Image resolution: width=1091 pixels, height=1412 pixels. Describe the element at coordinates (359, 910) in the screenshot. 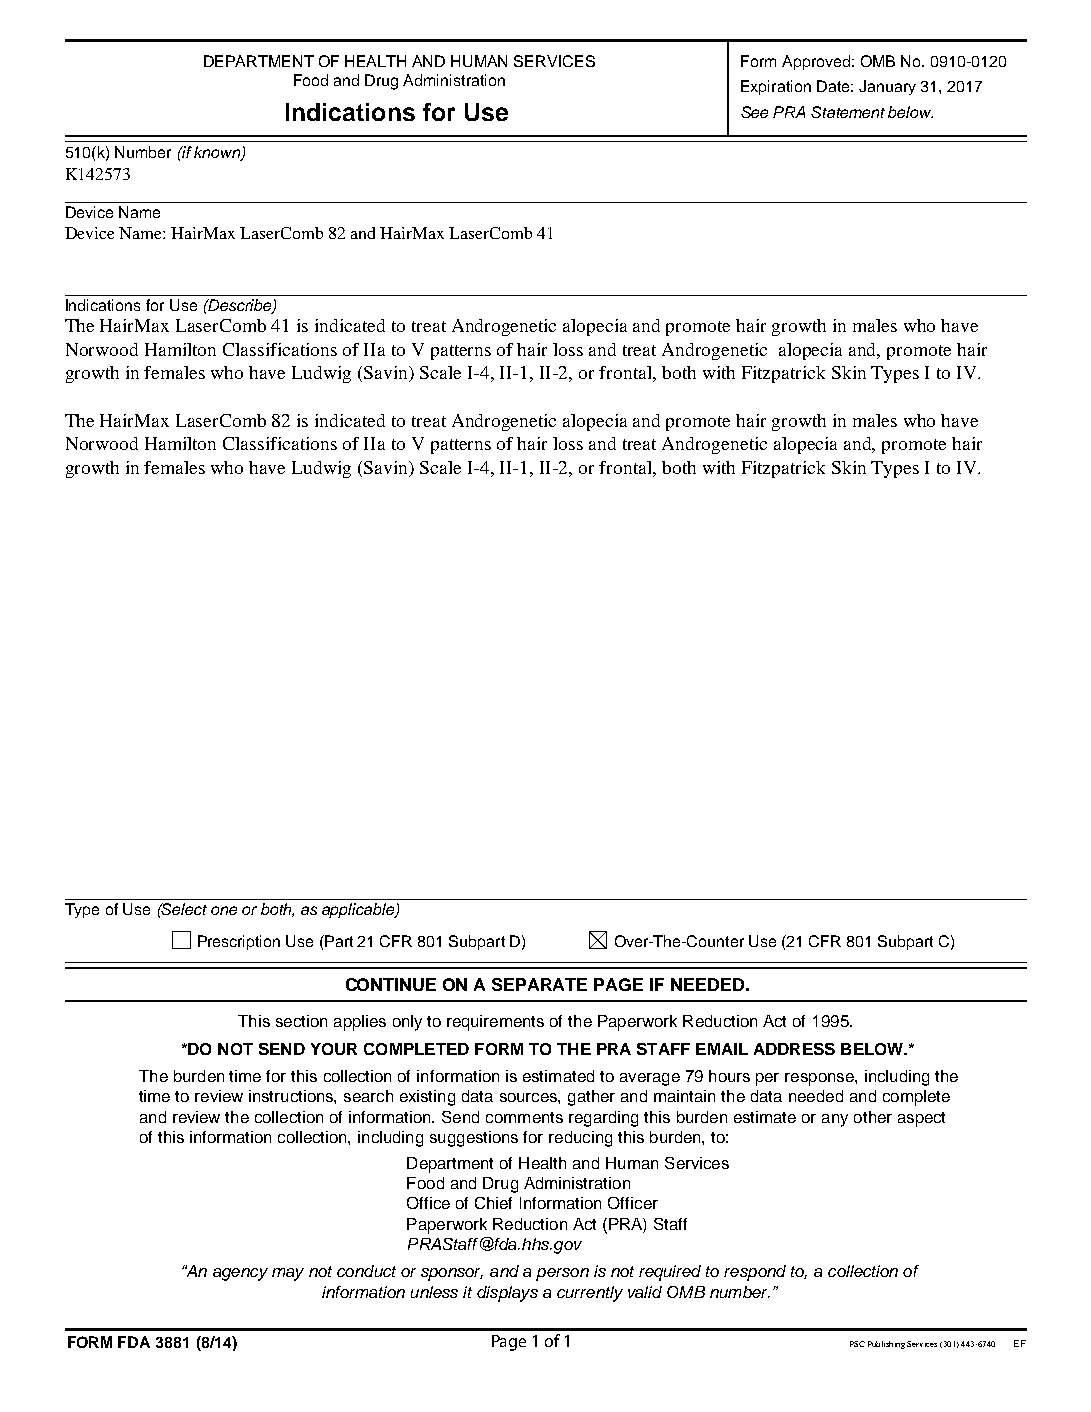

I see `applicable` at that location.
